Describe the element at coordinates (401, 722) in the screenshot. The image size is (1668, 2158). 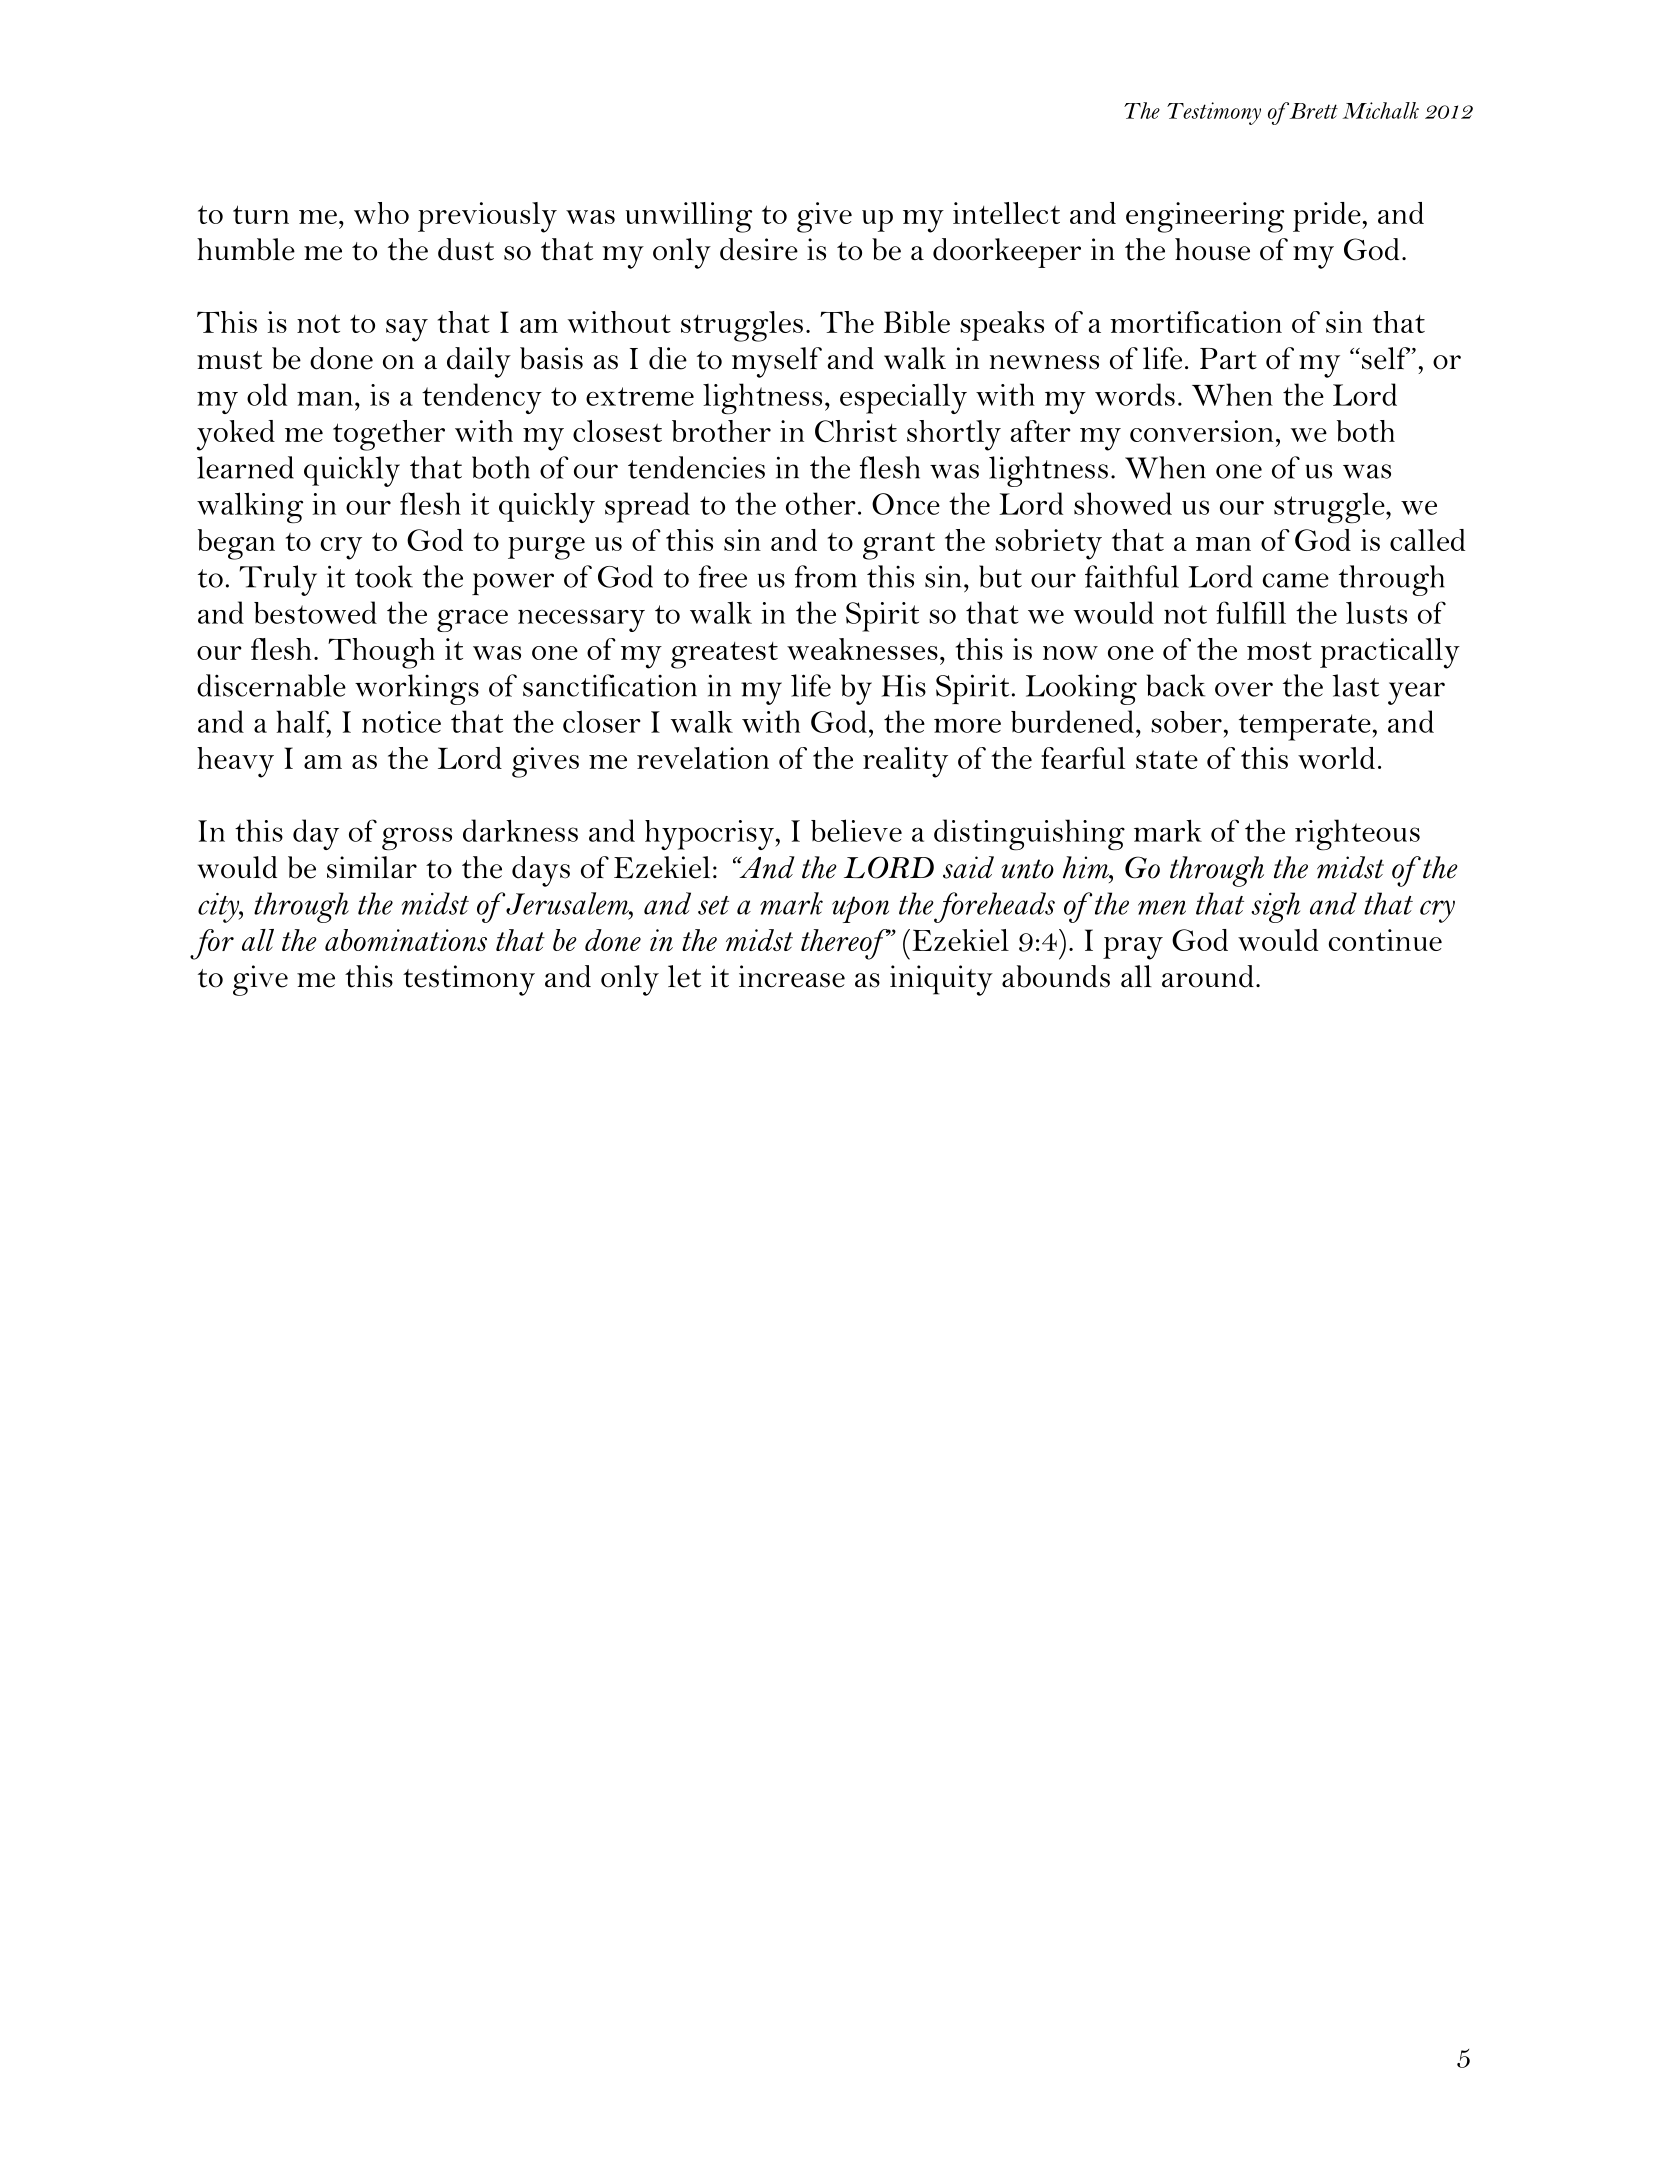
I see `notice` at that location.
